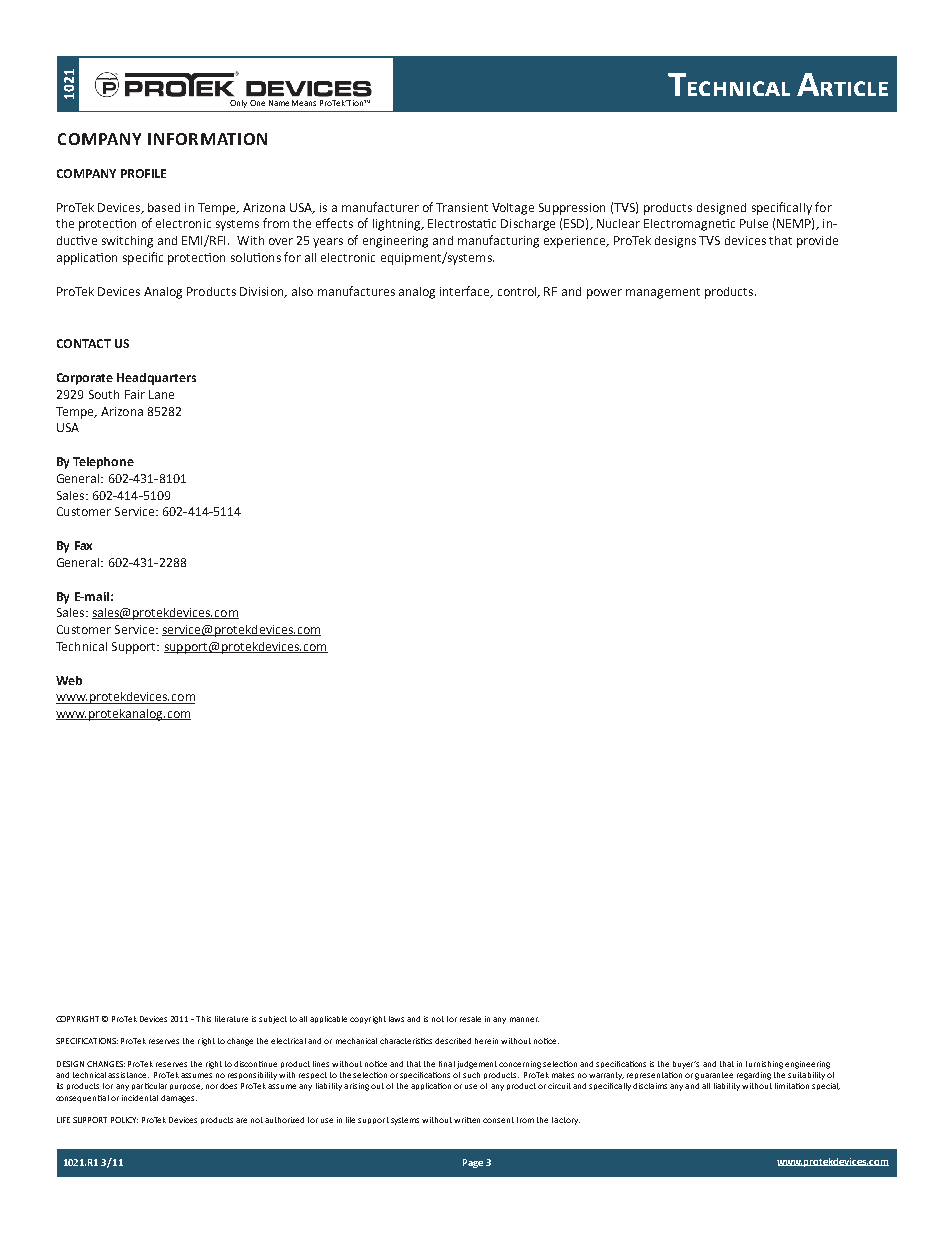 Image resolution: width=952 pixels, height=1233 pixels. I want to click on resale, so click(470, 1019).
